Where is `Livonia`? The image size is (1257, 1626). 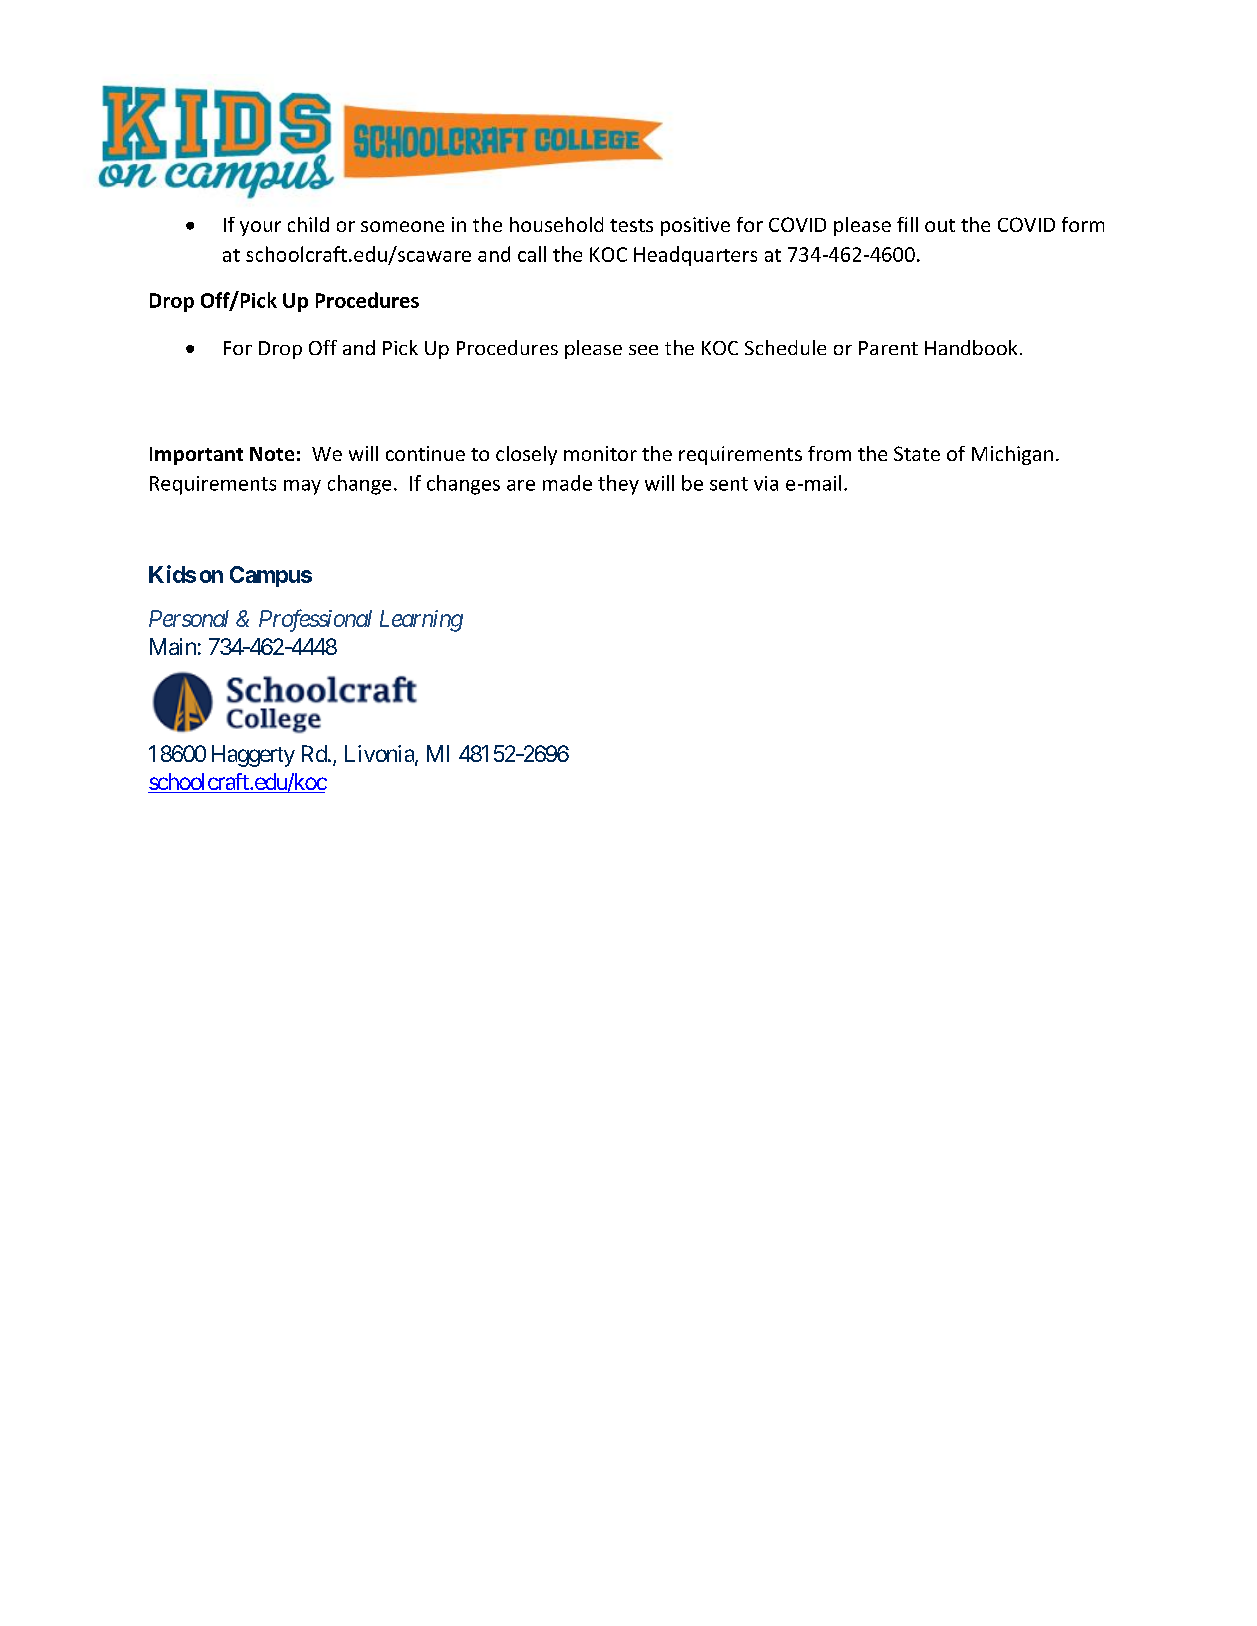
Livonia is located at coordinates (380, 755).
